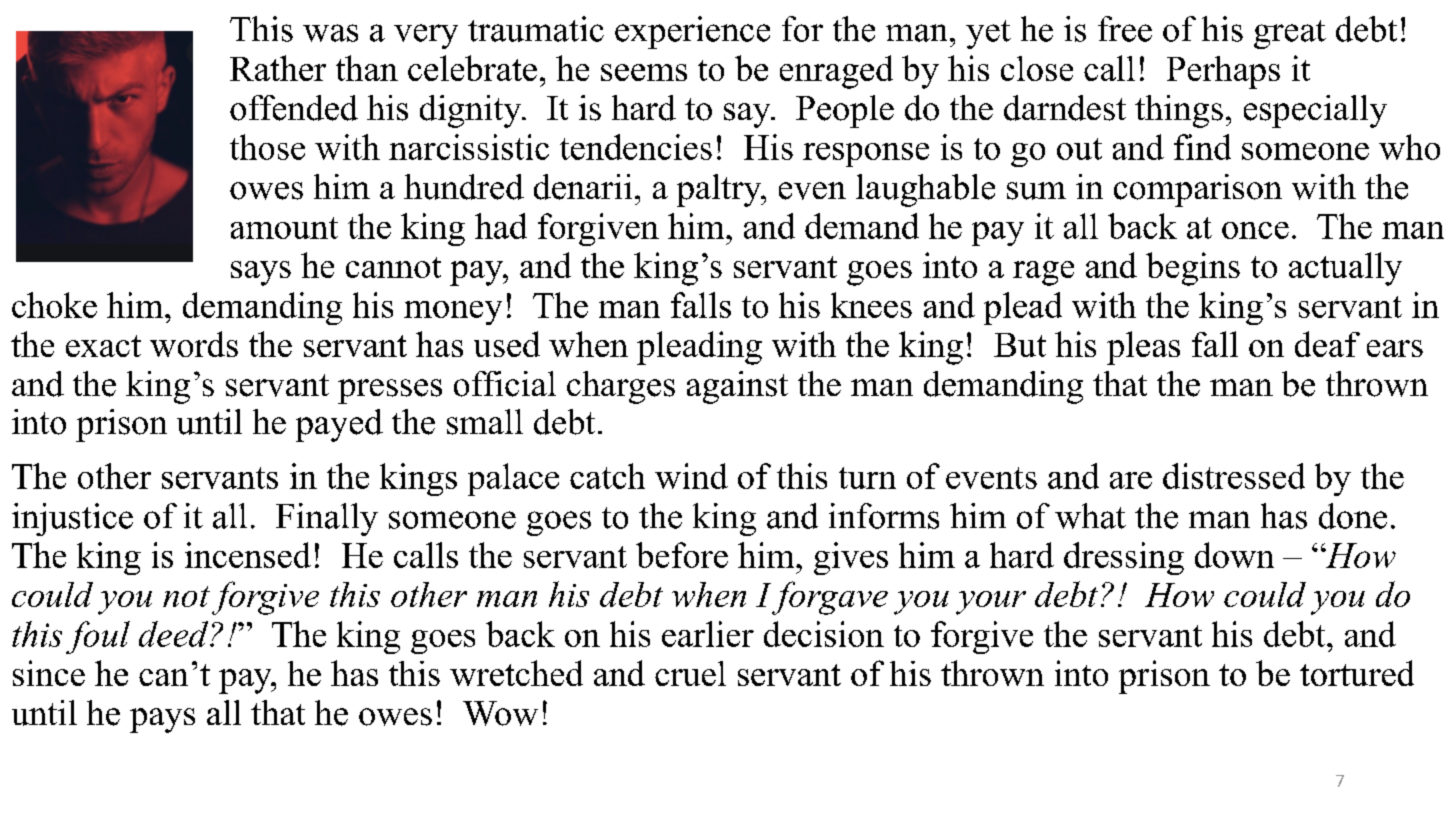 This image has height=819, width=1456. Describe the element at coordinates (692, 32) in the image. I see `experience` at that location.
